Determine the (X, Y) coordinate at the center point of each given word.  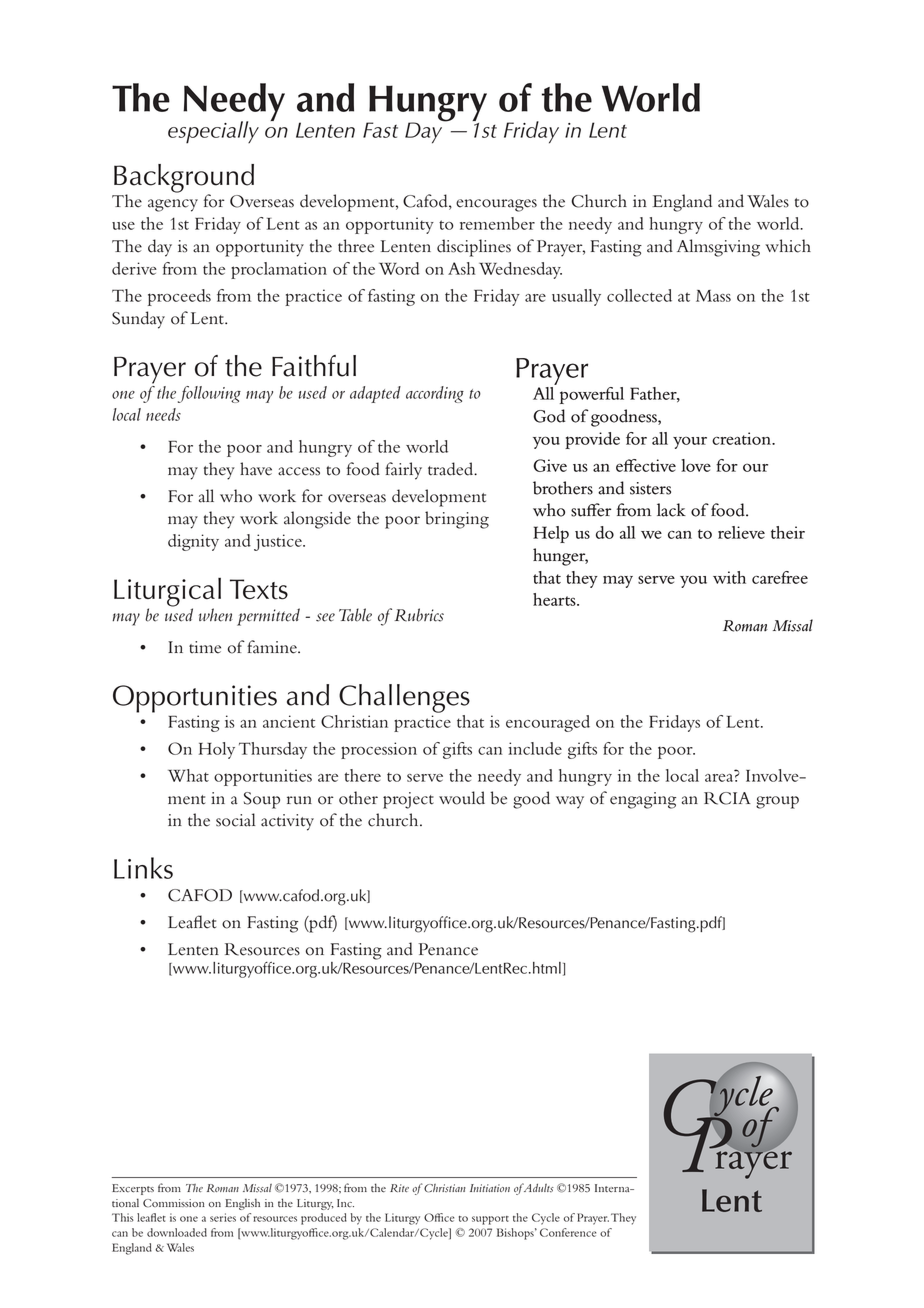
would (462, 798)
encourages (496, 205)
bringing (457, 520)
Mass (713, 296)
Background (184, 179)
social (235, 820)
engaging (643, 800)
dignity (193, 542)
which (788, 246)
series (223, 1217)
